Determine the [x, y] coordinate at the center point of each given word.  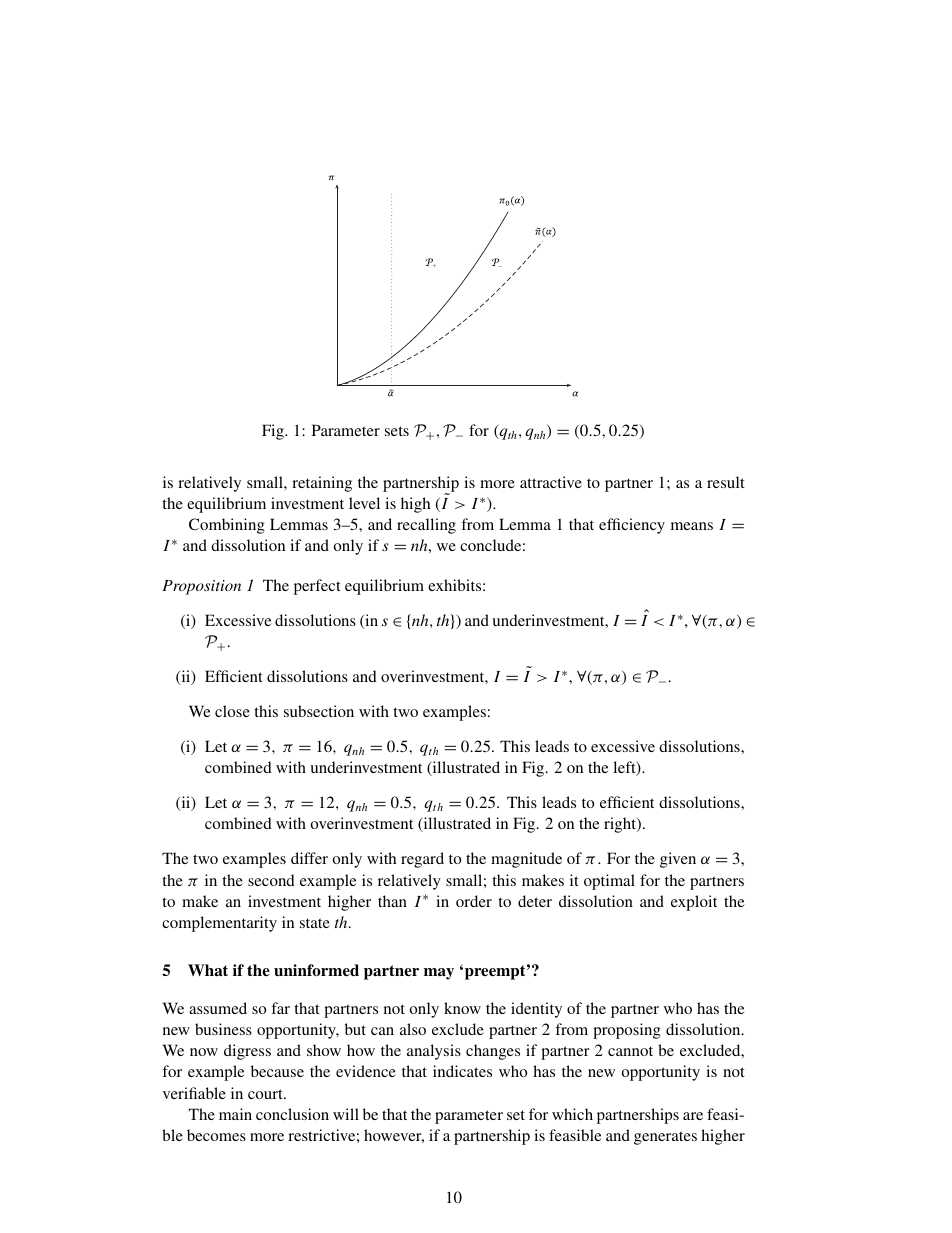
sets [397, 431]
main [235, 1114]
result [726, 482]
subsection [319, 711]
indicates [462, 1071]
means [692, 526]
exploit [694, 903]
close [232, 711]
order [474, 901]
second [271, 880]
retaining [322, 484]
